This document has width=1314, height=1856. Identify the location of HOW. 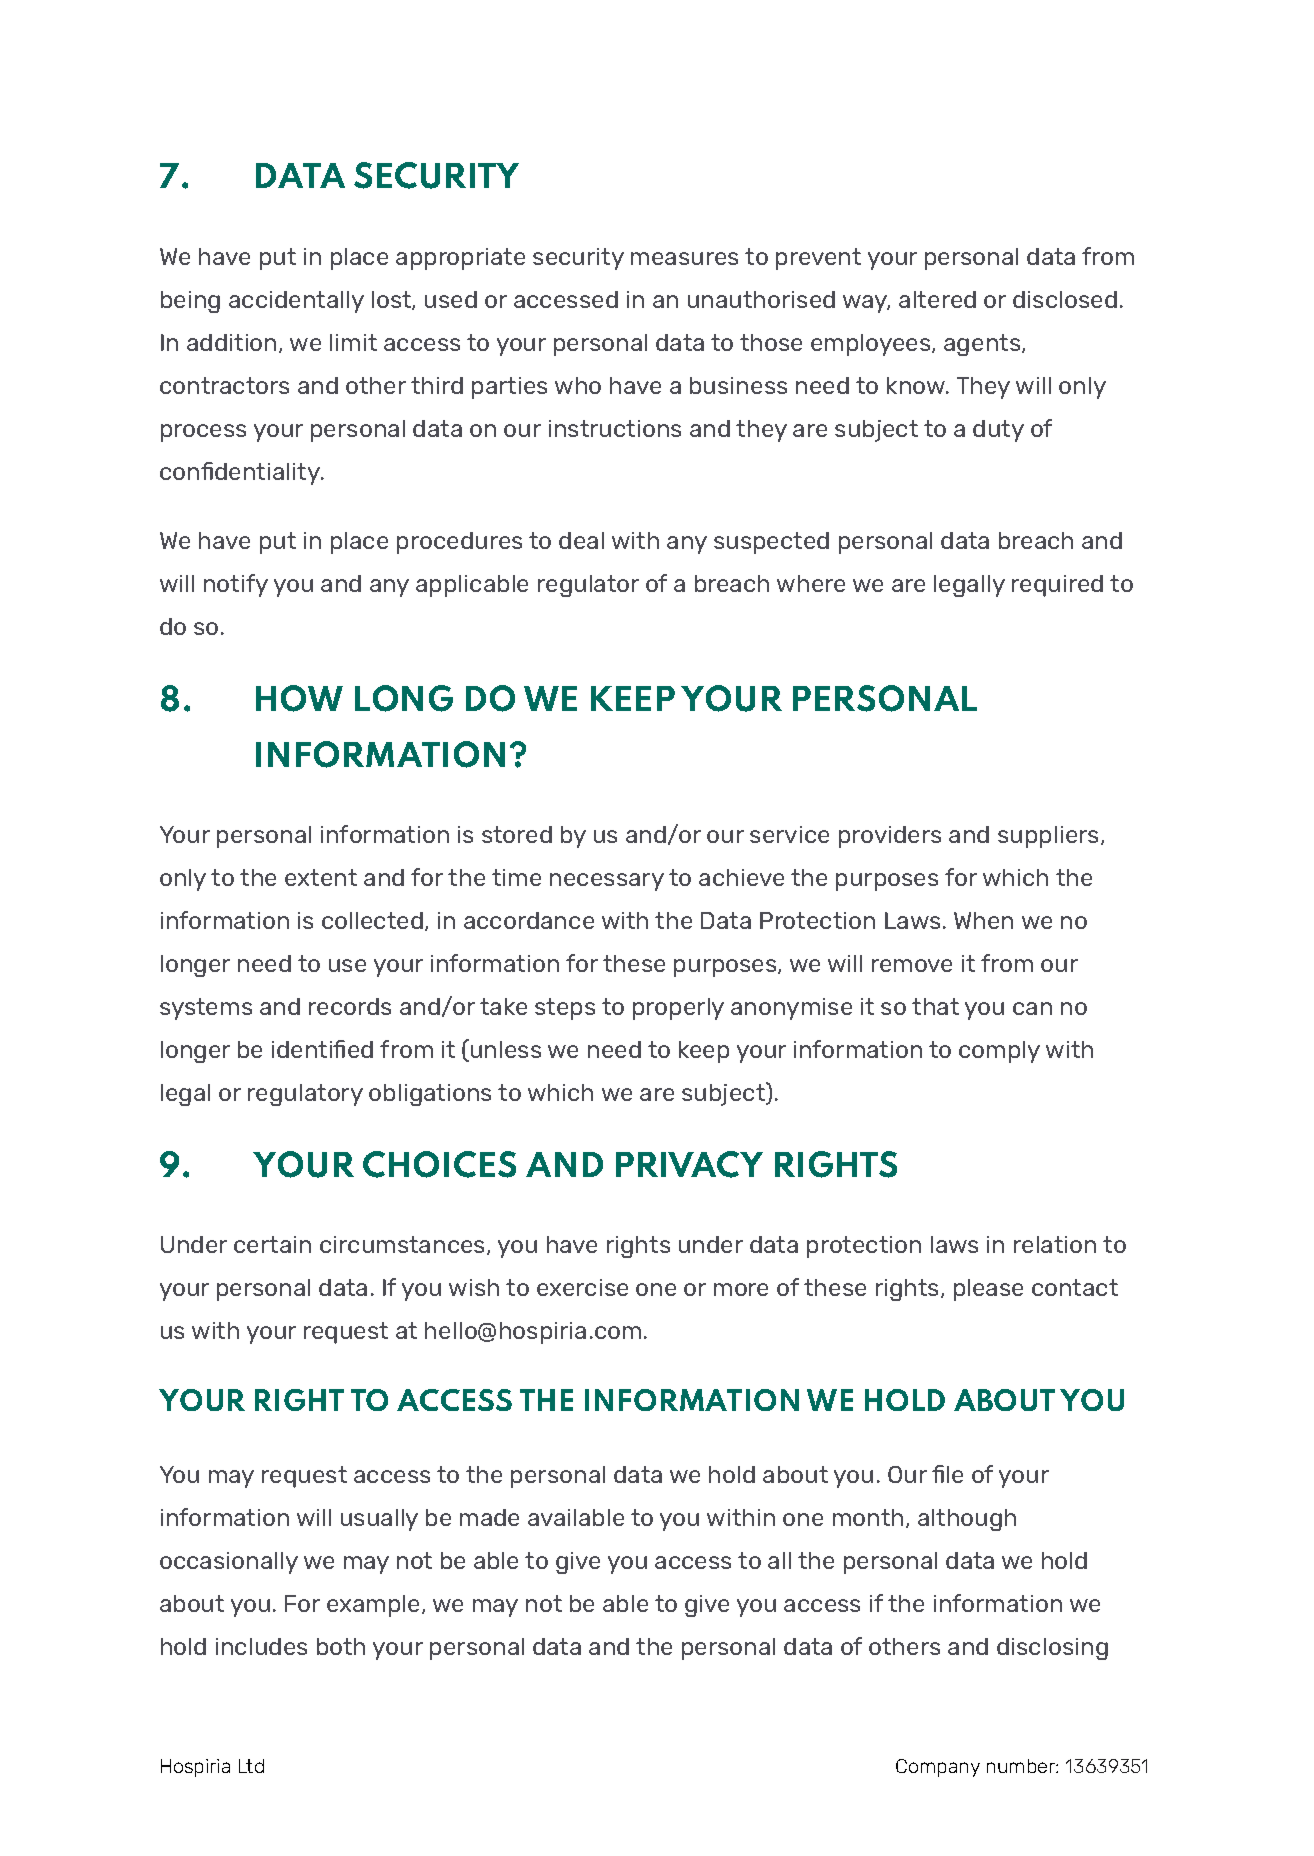
(299, 698).
